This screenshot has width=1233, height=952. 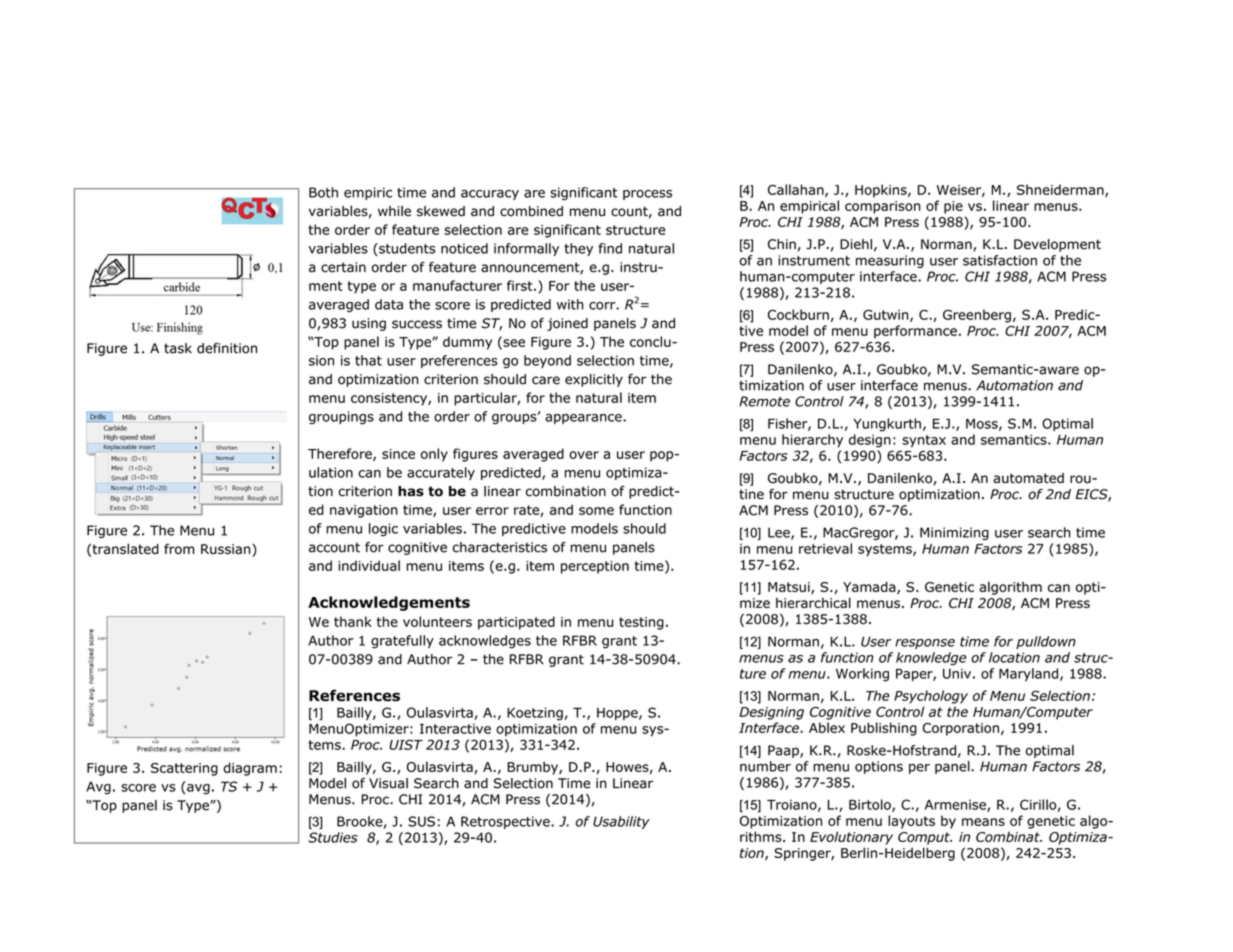 What do you see at coordinates (333, 837) in the screenshot?
I see `Studies` at bounding box center [333, 837].
